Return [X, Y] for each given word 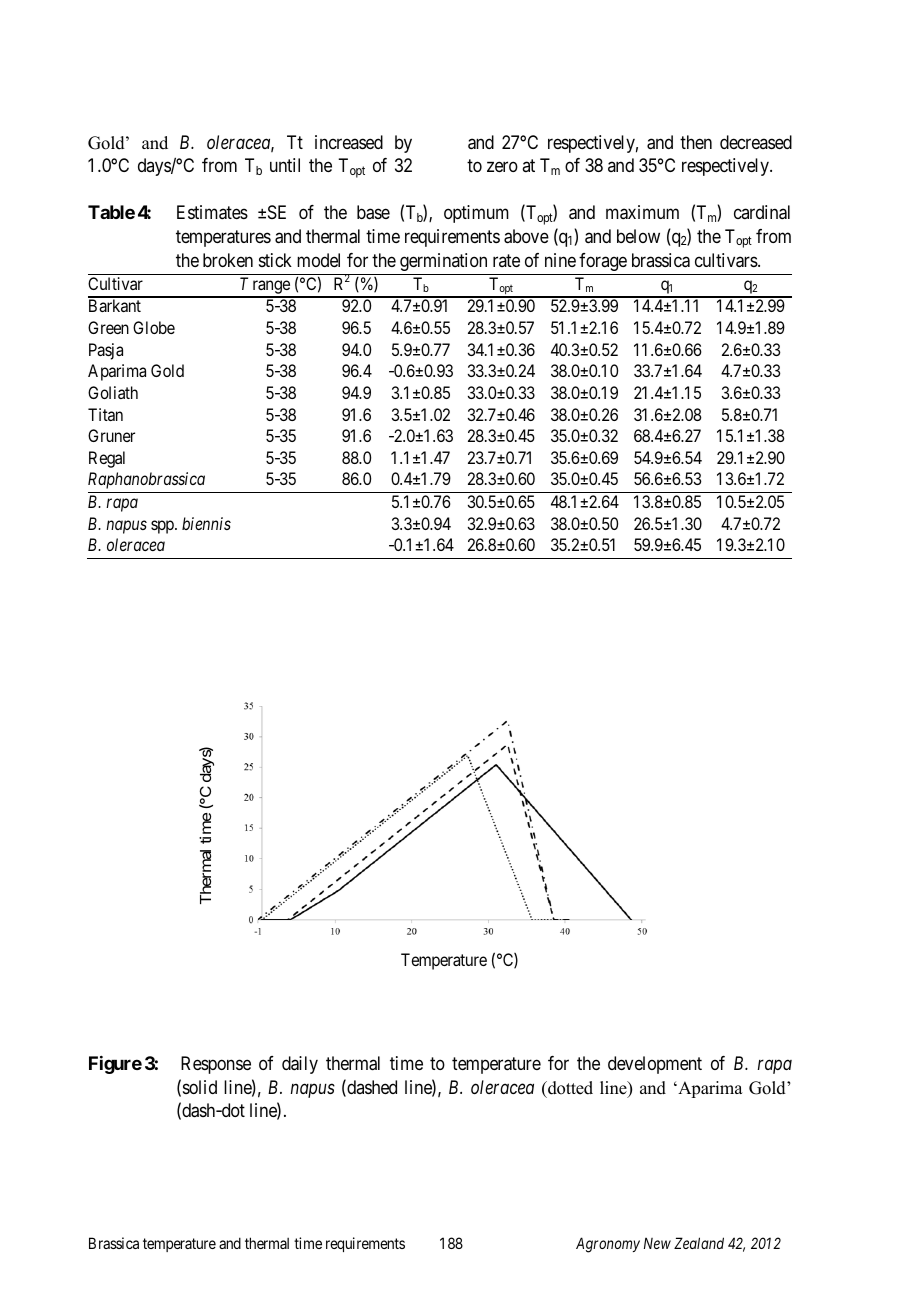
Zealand [699, 1243]
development [655, 1065]
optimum [476, 214]
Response [216, 1065]
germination [443, 262]
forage [603, 262]
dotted [569, 1088]
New [657, 1243]
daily [300, 1065]
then [696, 142]
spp [163, 527]
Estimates [212, 212]
